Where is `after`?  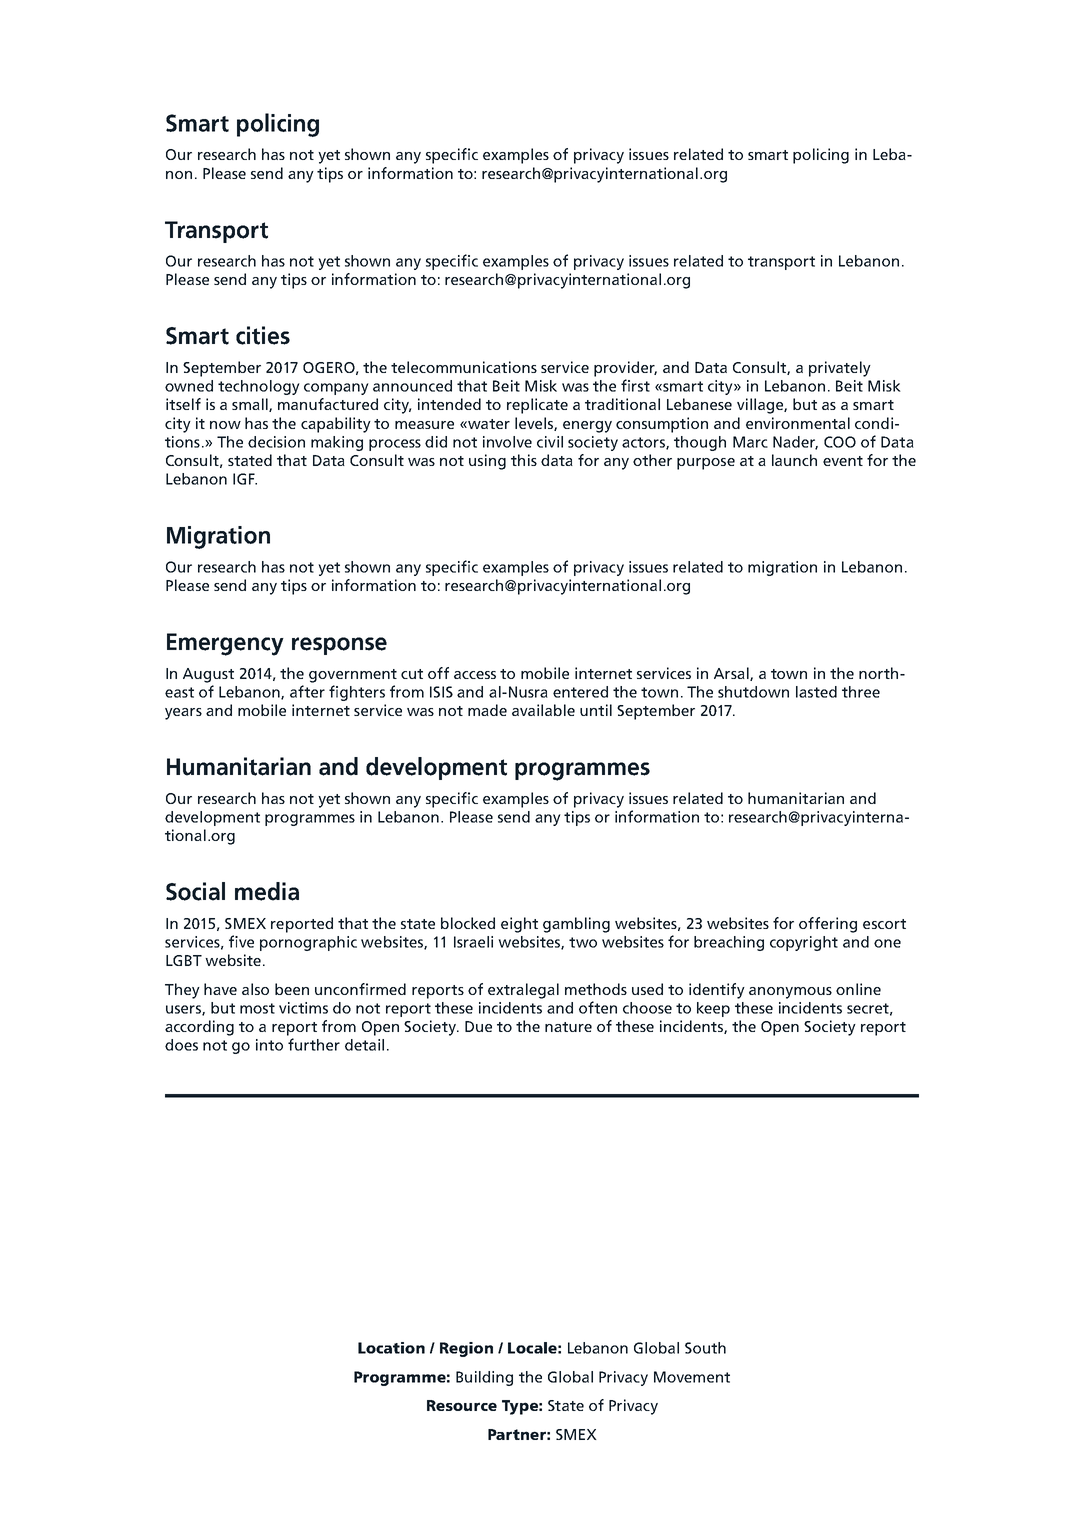
after is located at coordinates (307, 691).
